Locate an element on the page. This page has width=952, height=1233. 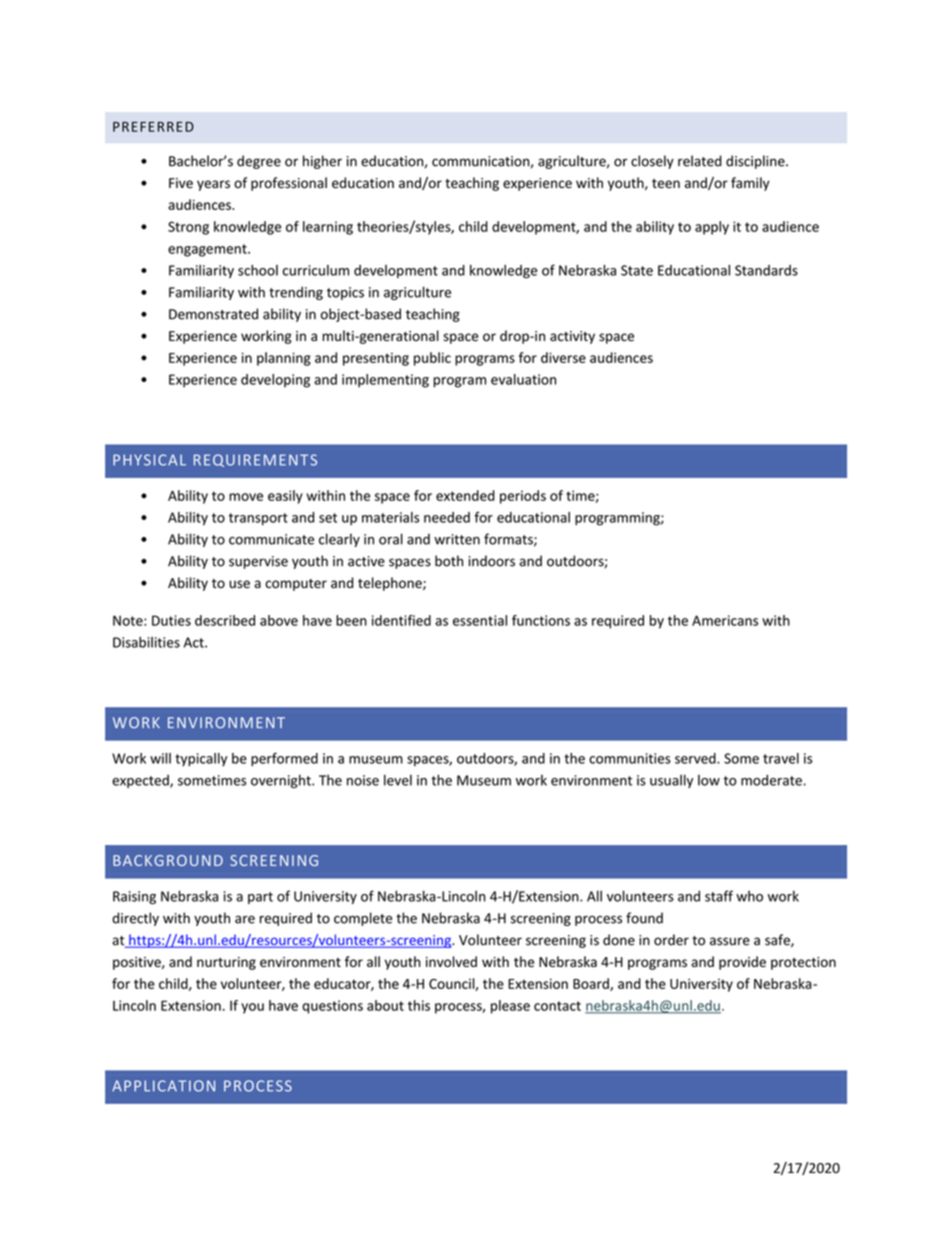
APPLICATION is located at coordinates (163, 1086).
